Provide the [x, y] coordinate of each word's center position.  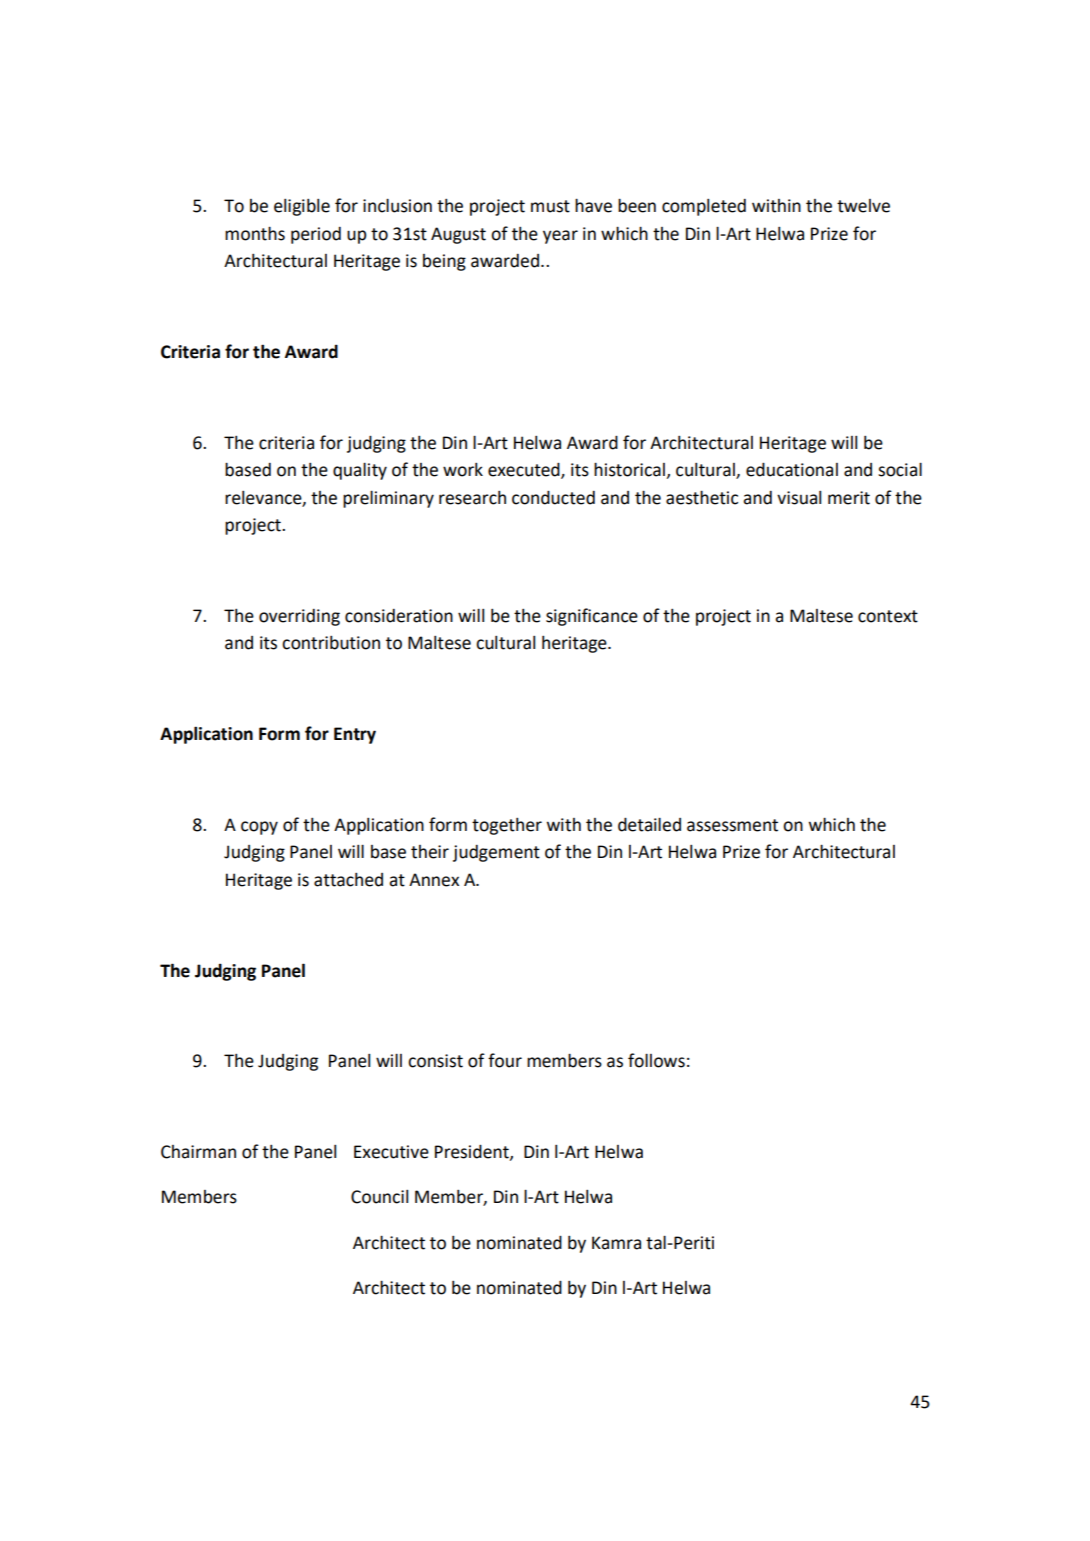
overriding [299, 617]
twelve [863, 206]
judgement [496, 853]
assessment [732, 825]
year [560, 237]
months [255, 233]
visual [799, 498]
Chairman [198, 1152]
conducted [553, 497]
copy [259, 828]
